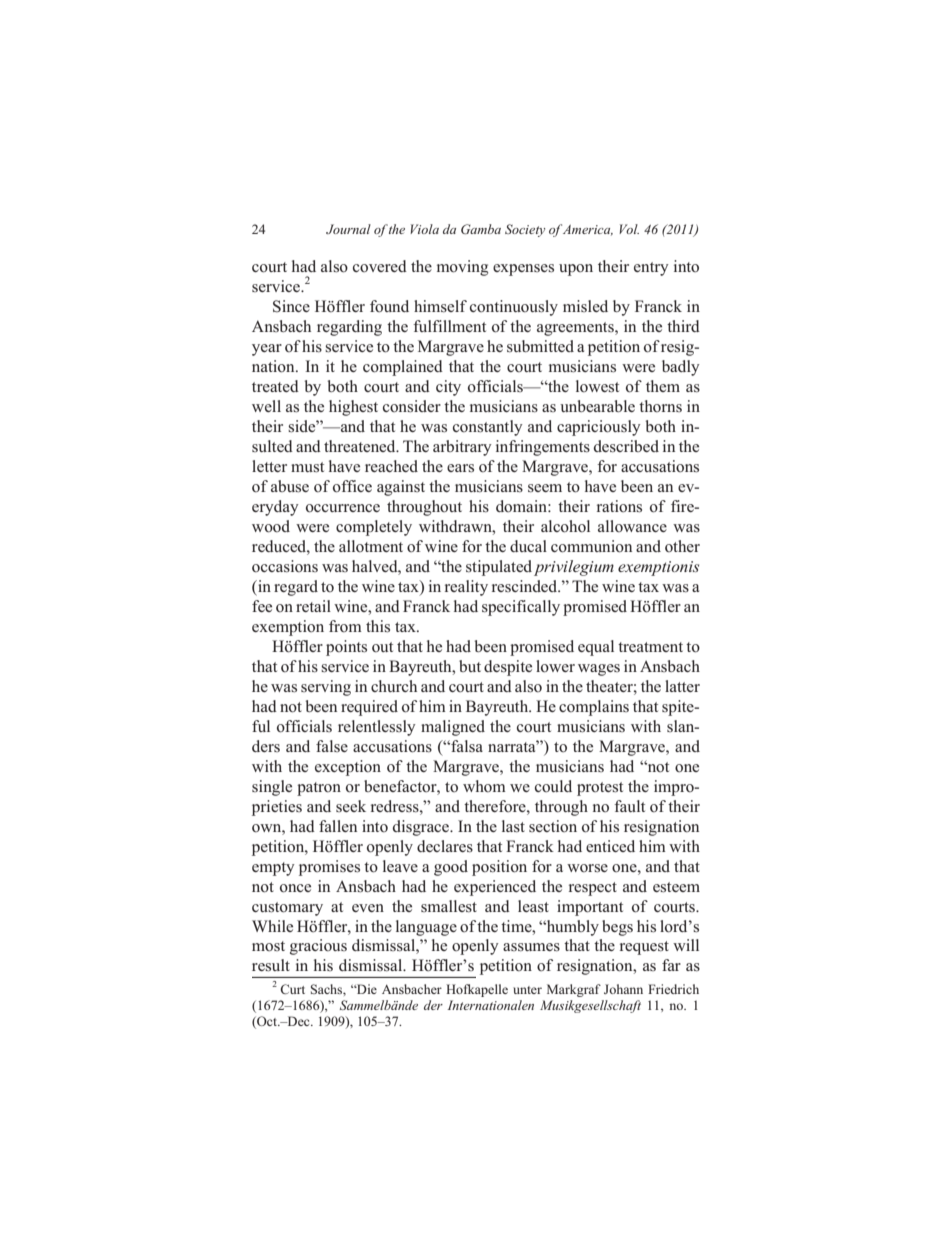 Image resolution: width=952 pixels, height=1233 pixels. Describe the element at coordinates (632, 526) in the screenshot. I see `allowance` at that location.
